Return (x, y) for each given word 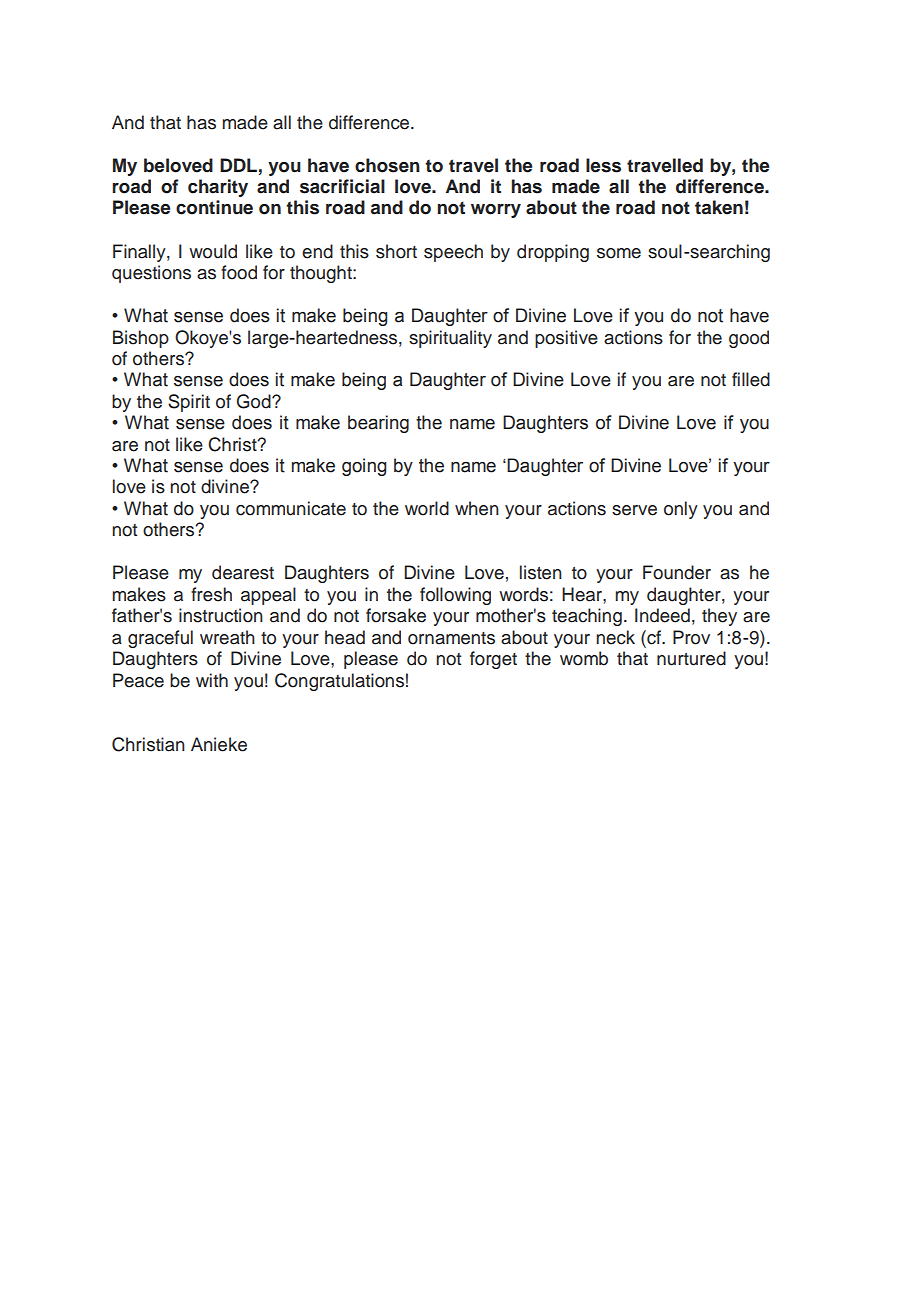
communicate (291, 508)
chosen (387, 165)
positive (566, 339)
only (681, 510)
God (255, 401)
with (212, 680)
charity (218, 188)
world (427, 508)
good (749, 339)
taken (719, 207)
